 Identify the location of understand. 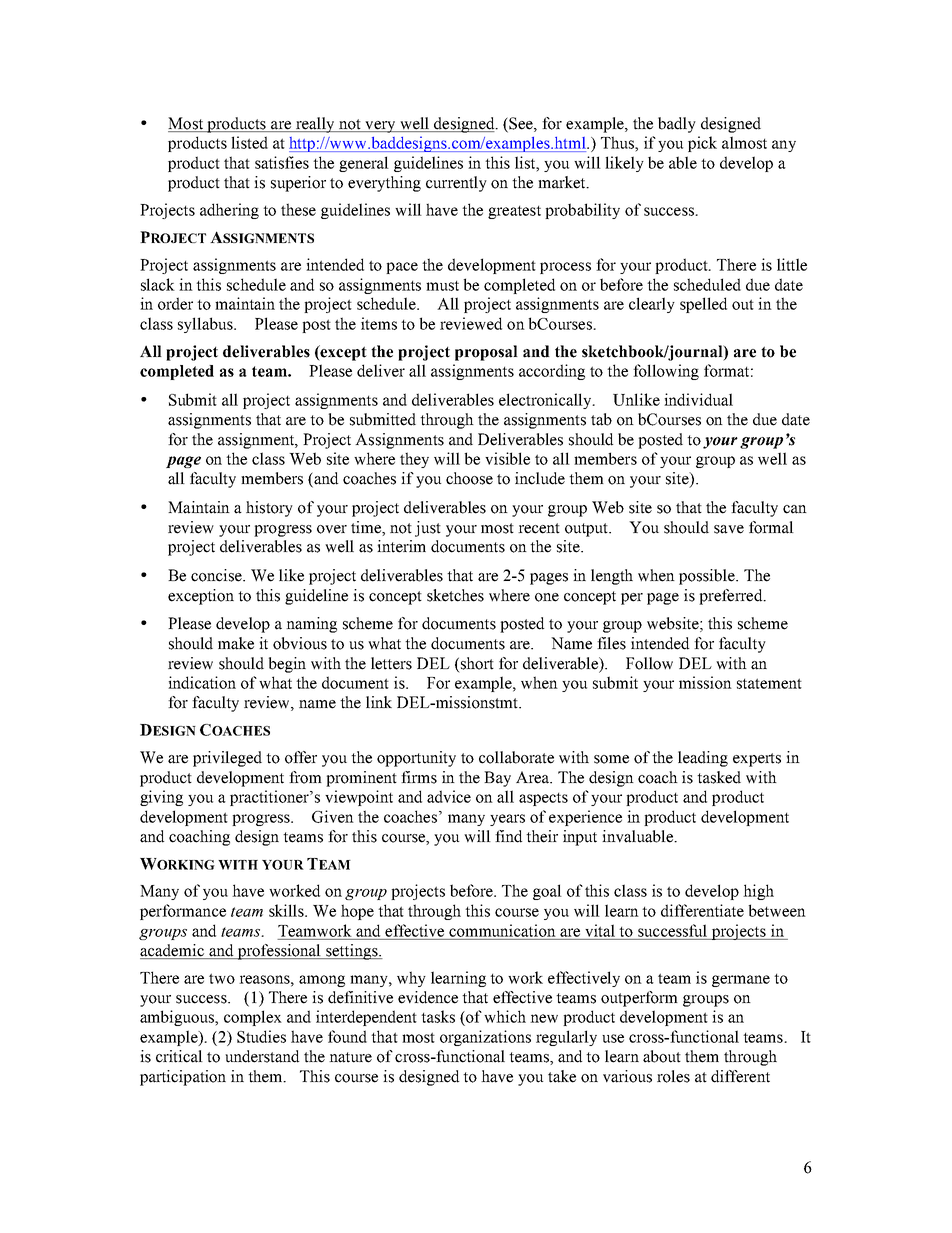
(262, 1056).
